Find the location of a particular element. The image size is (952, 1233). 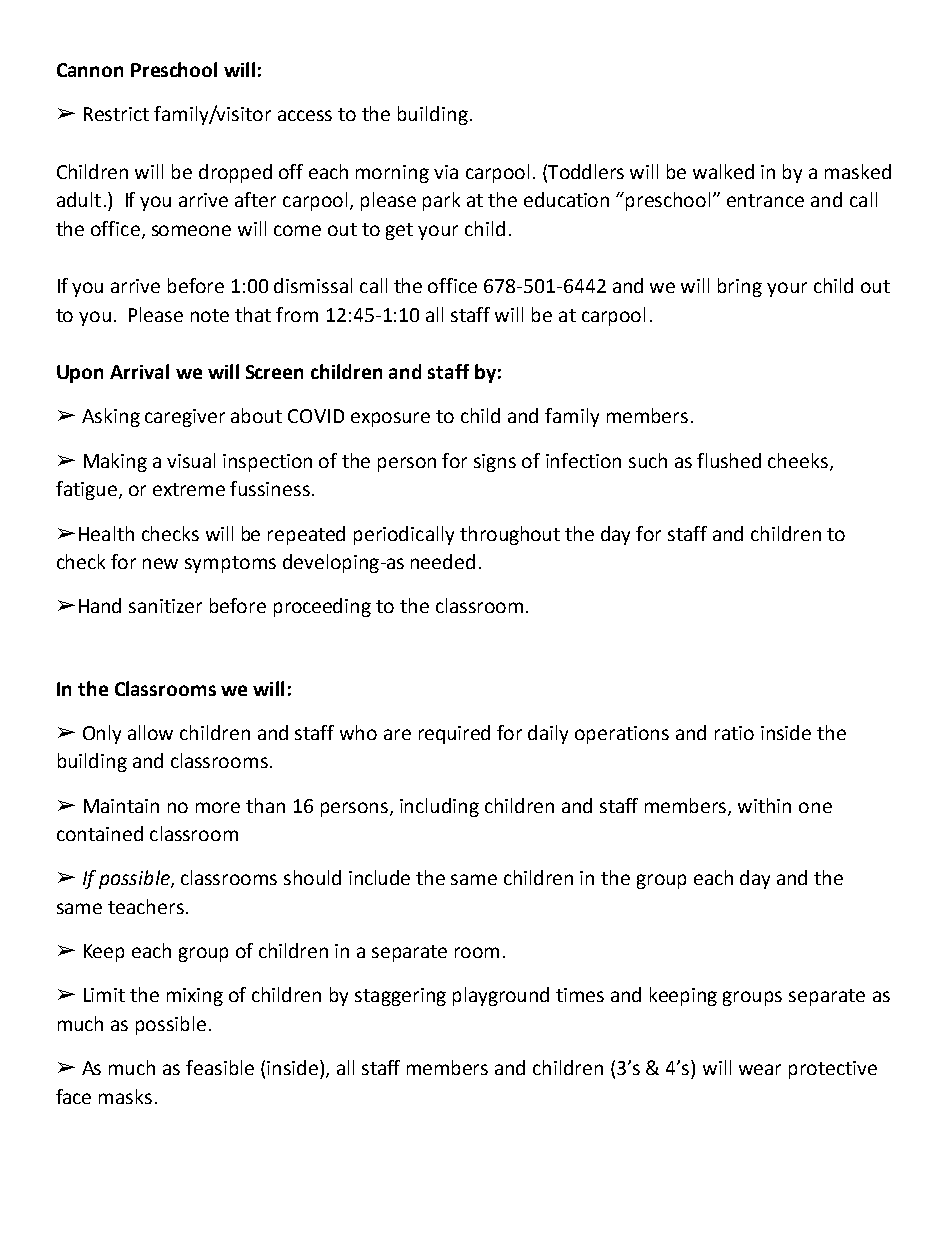

via is located at coordinates (446, 172).
